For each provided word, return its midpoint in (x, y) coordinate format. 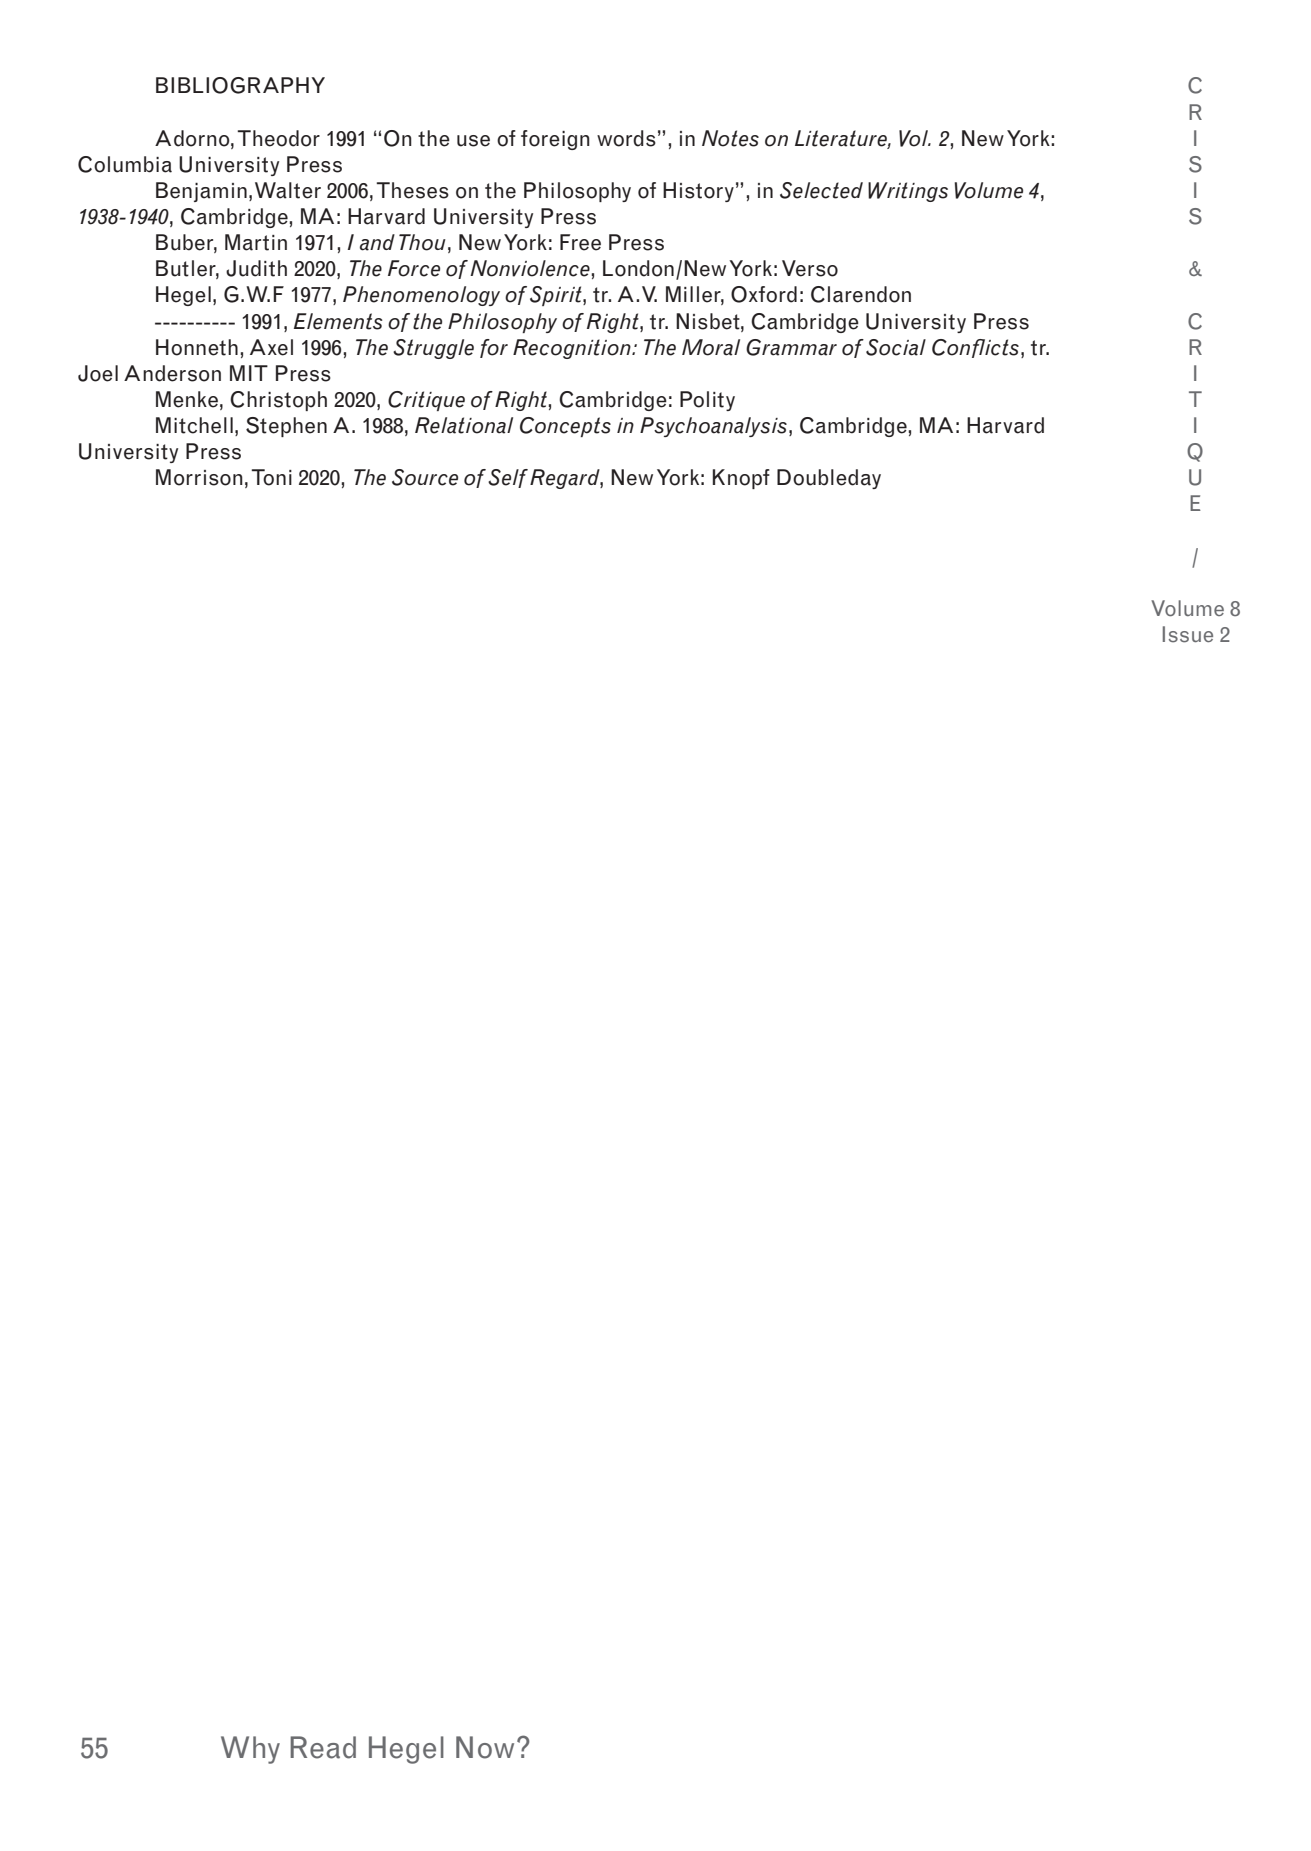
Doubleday (829, 479)
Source (425, 477)
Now (485, 1747)
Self (508, 478)
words (626, 138)
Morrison (199, 477)
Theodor (278, 138)
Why (250, 1750)
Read (323, 1747)
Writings (908, 192)
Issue (1188, 634)
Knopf (741, 479)
